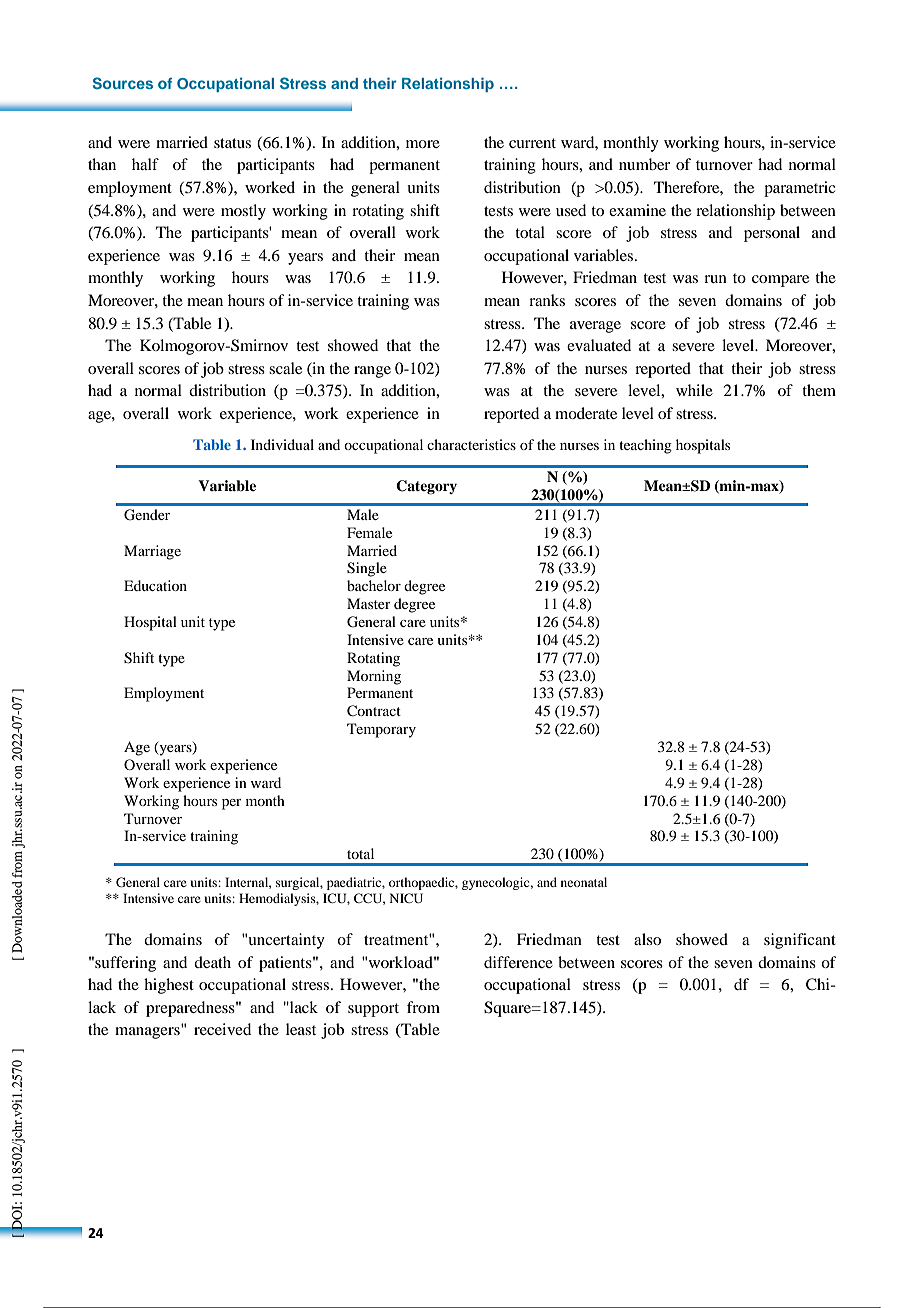 The height and width of the screenshot is (1308, 924). Describe the element at coordinates (644, 164) in the screenshot. I see `number` at that location.
